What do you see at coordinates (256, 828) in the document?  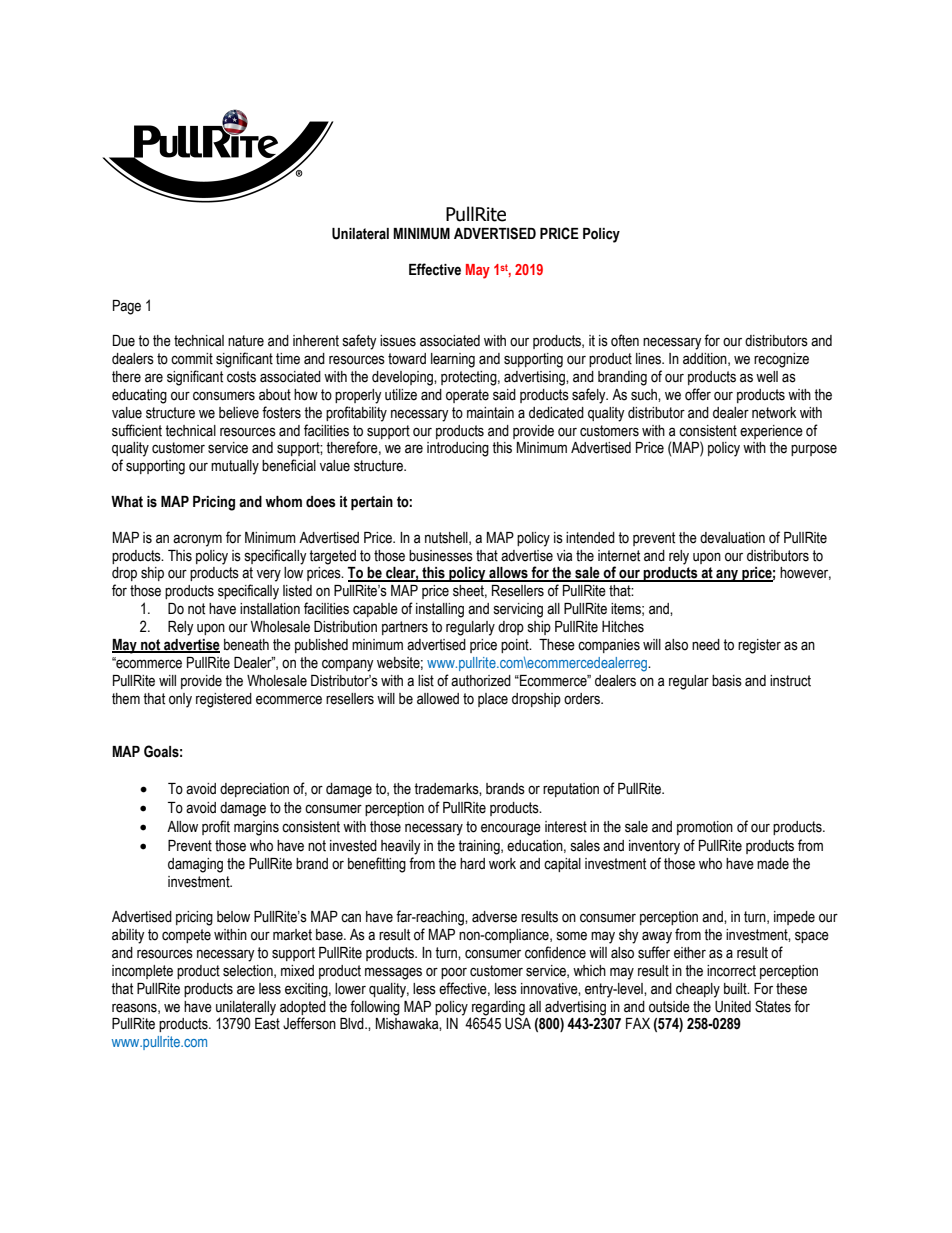 I see `margins` at bounding box center [256, 828].
